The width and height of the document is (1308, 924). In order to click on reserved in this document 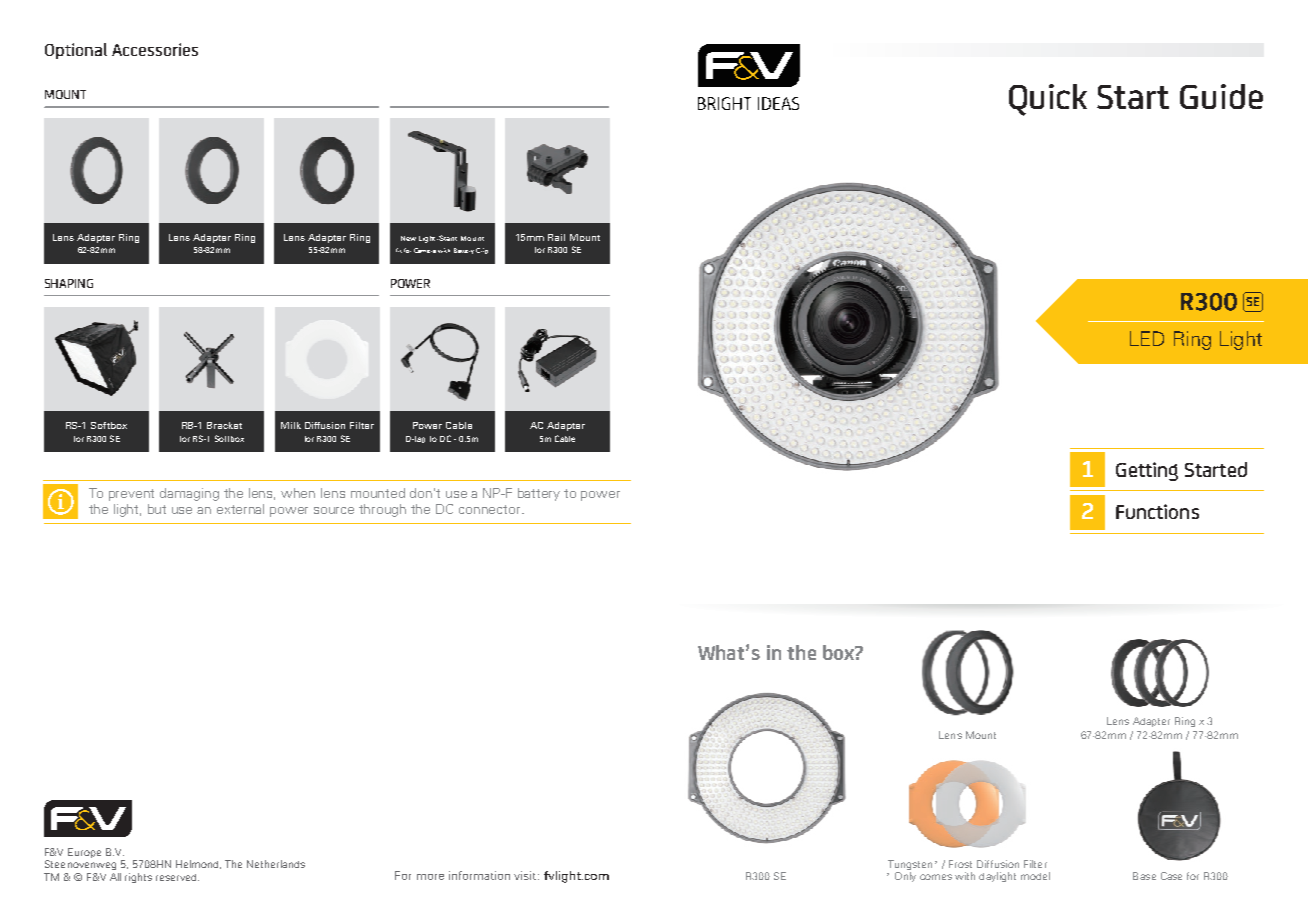, I will do `click(177, 877)`.
